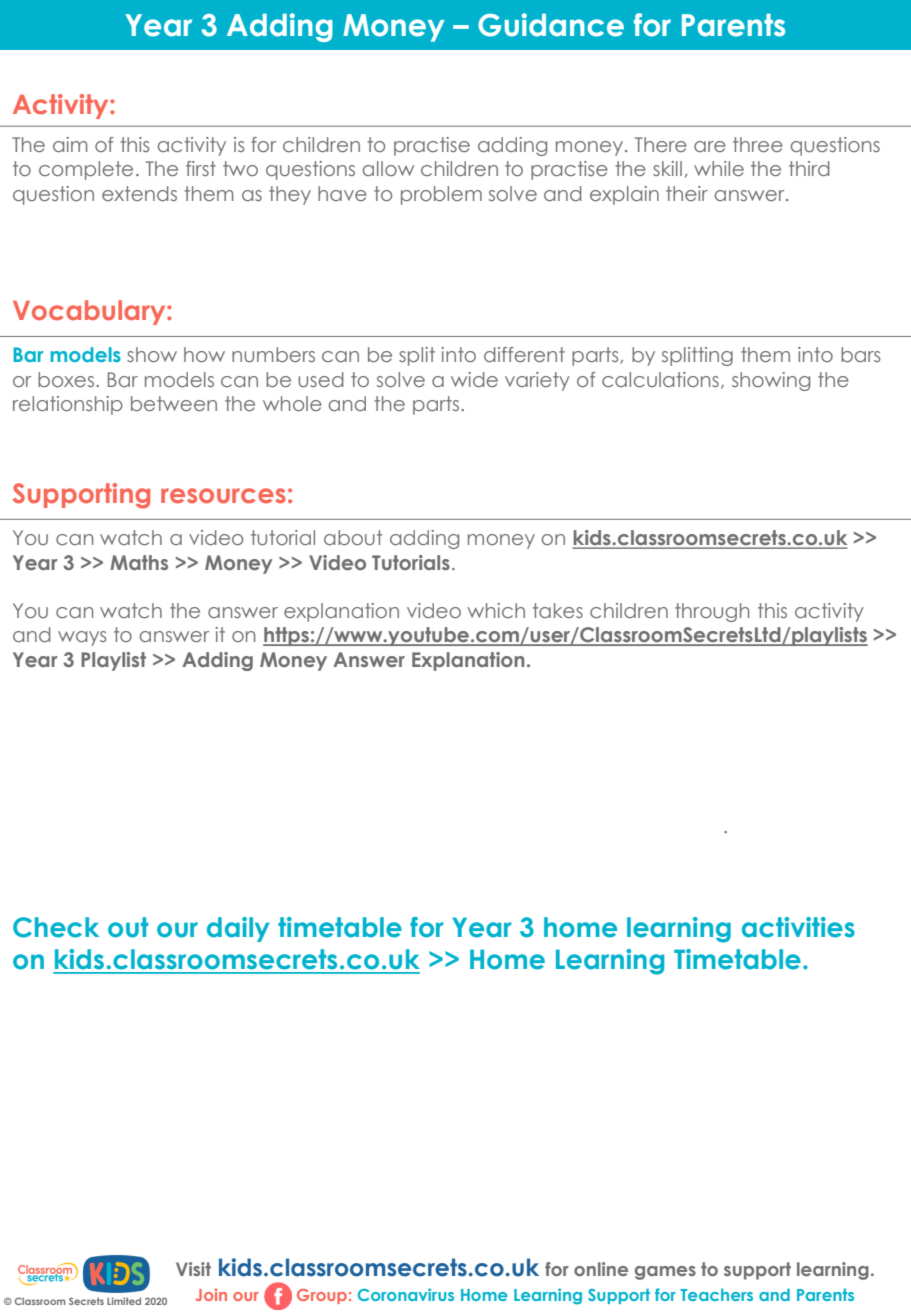 Image resolution: width=911 pixels, height=1316 pixels. What do you see at coordinates (798, 927) in the image?
I see `activities` at bounding box center [798, 927].
